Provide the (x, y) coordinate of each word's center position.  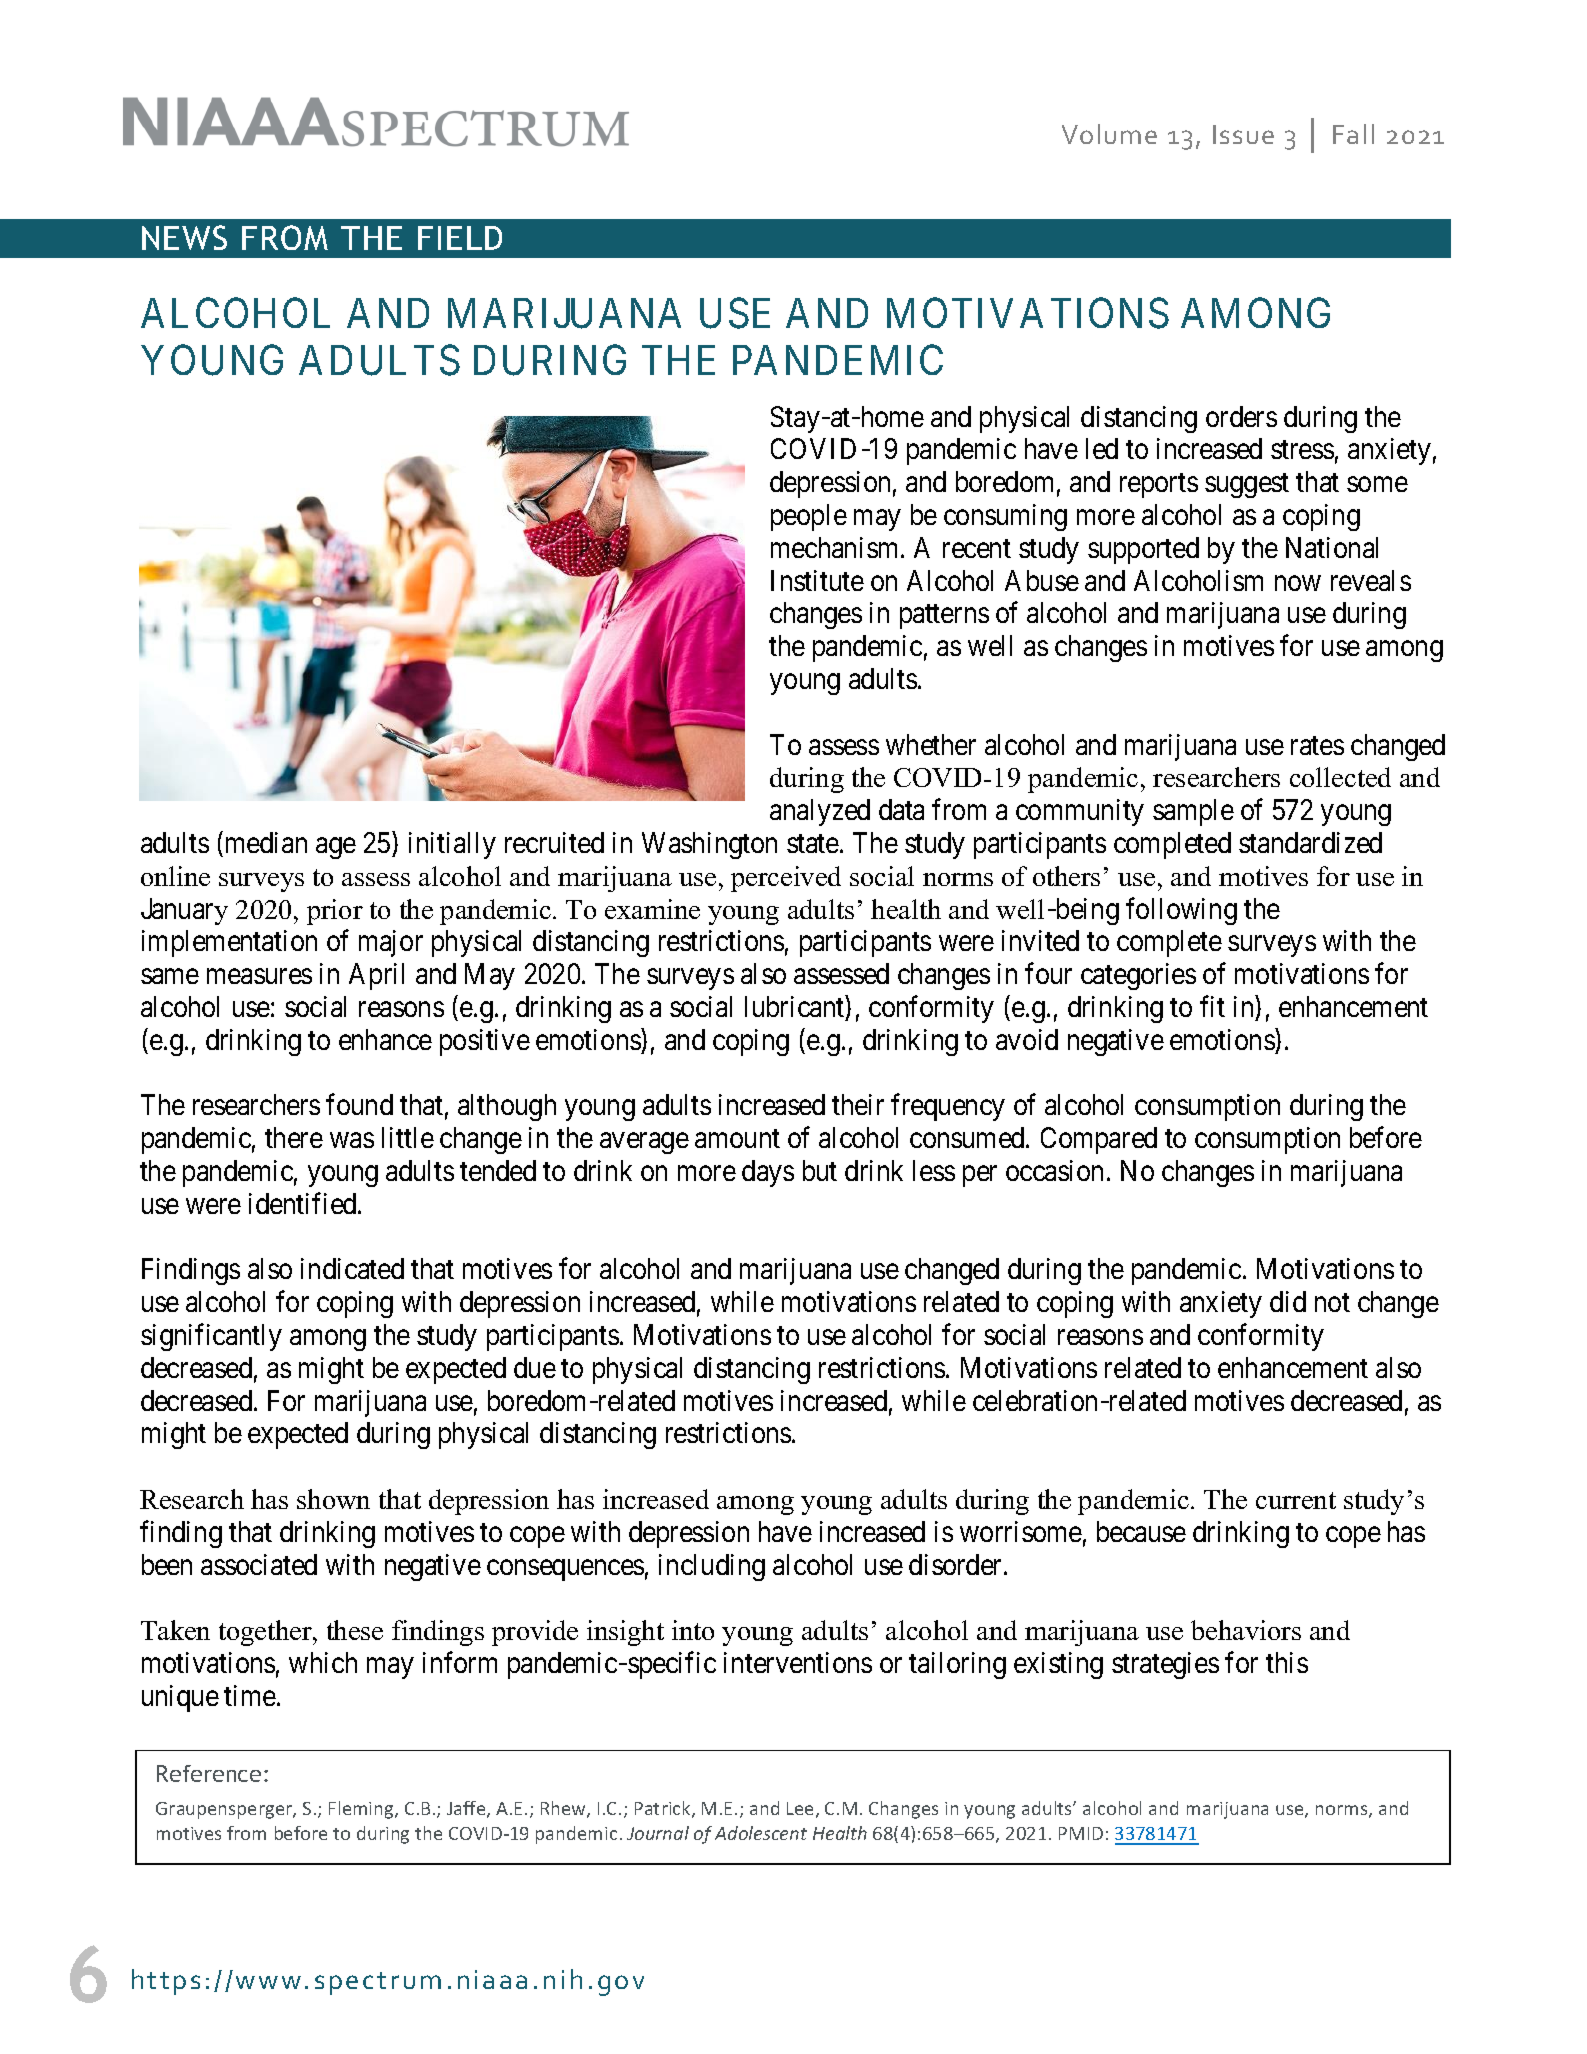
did (1288, 1301)
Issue (1243, 134)
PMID (1081, 1833)
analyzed (820, 812)
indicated (352, 1268)
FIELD (460, 238)
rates (1317, 745)
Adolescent (761, 1833)
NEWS (184, 237)
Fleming (362, 1810)
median (266, 842)
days (768, 1173)
